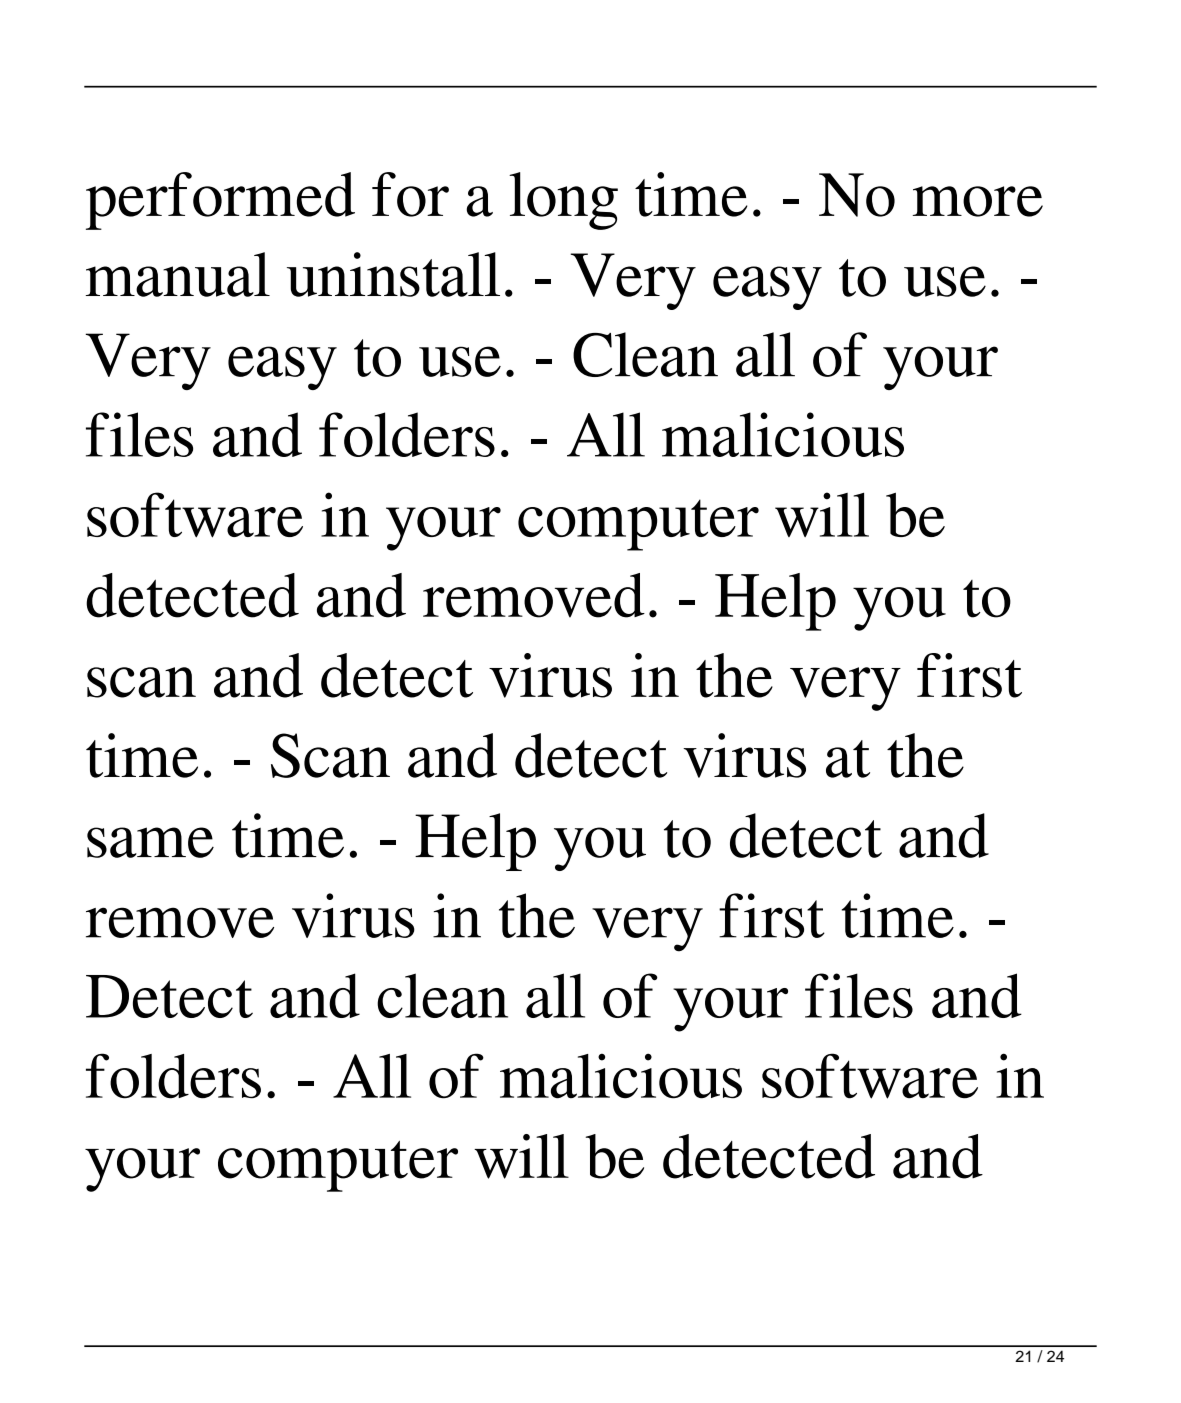  Describe the element at coordinates (978, 201) in the screenshot. I see `more` at that location.
